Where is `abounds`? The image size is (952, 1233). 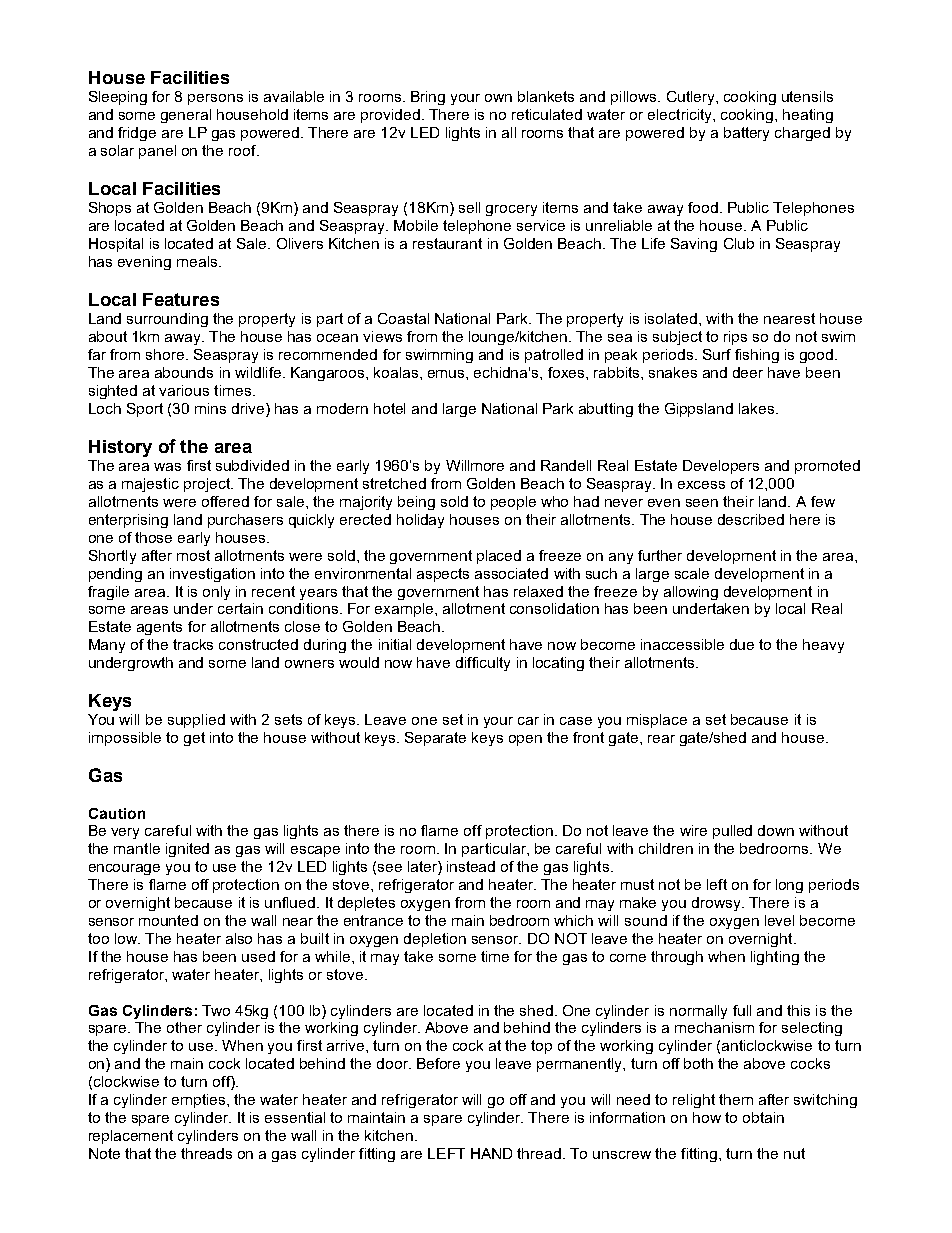 abounds is located at coordinates (184, 372).
